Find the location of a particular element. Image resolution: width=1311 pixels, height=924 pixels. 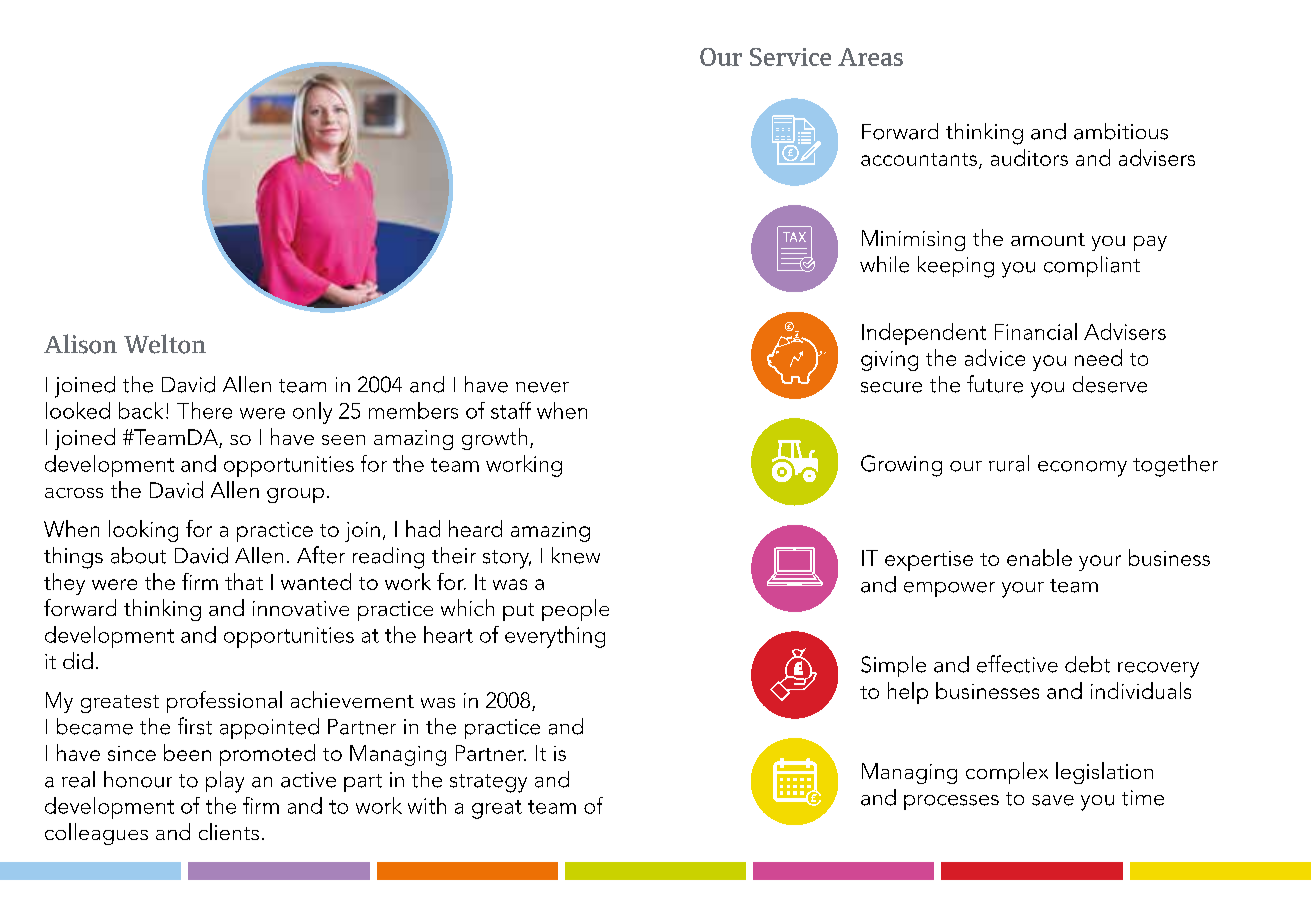

knew is located at coordinates (576, 555).
